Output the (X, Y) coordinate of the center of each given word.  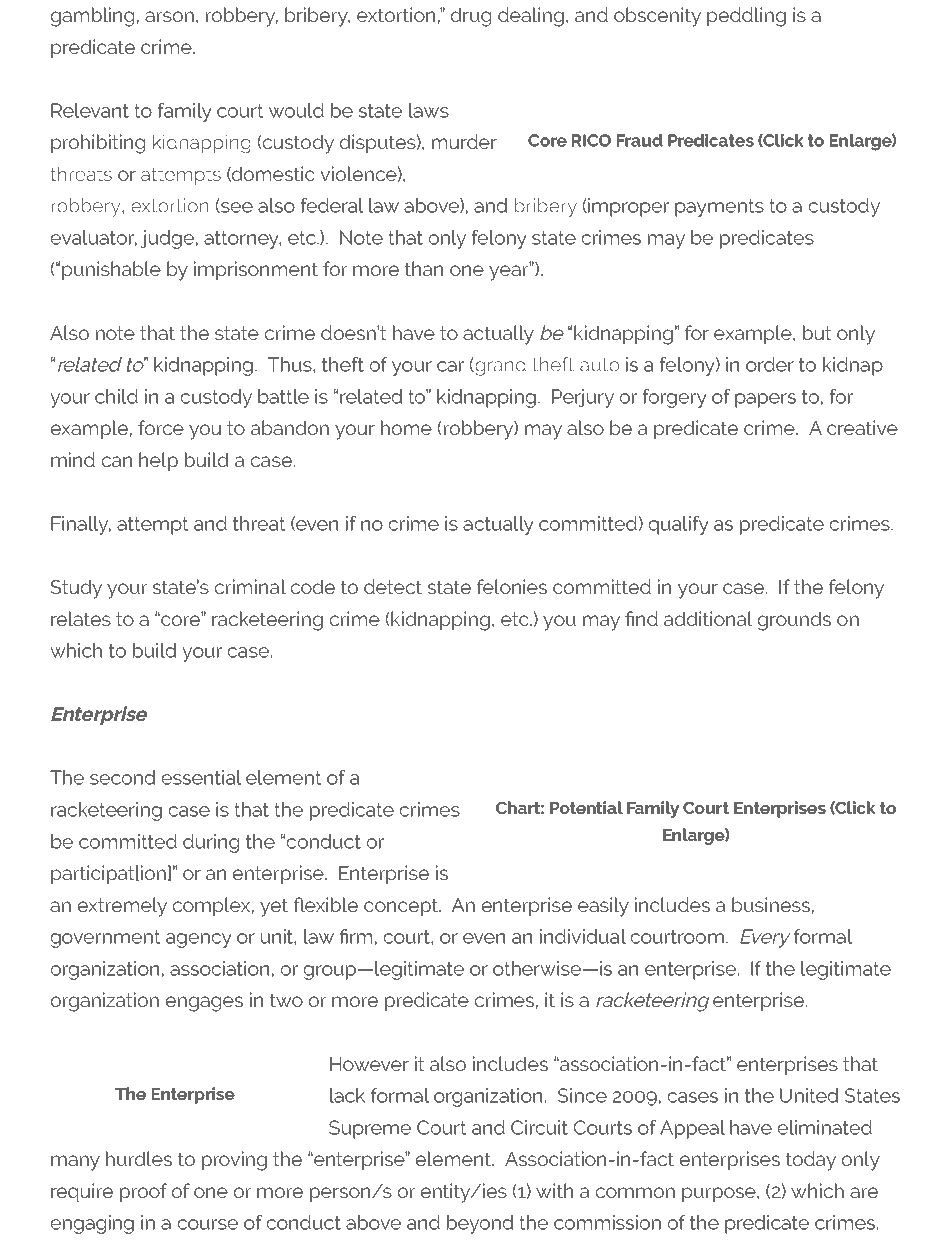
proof (143, 1192)
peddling (746, 17)
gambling (92, 17)
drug (471, 17)
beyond (480, 1224)
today (811, 1161)
